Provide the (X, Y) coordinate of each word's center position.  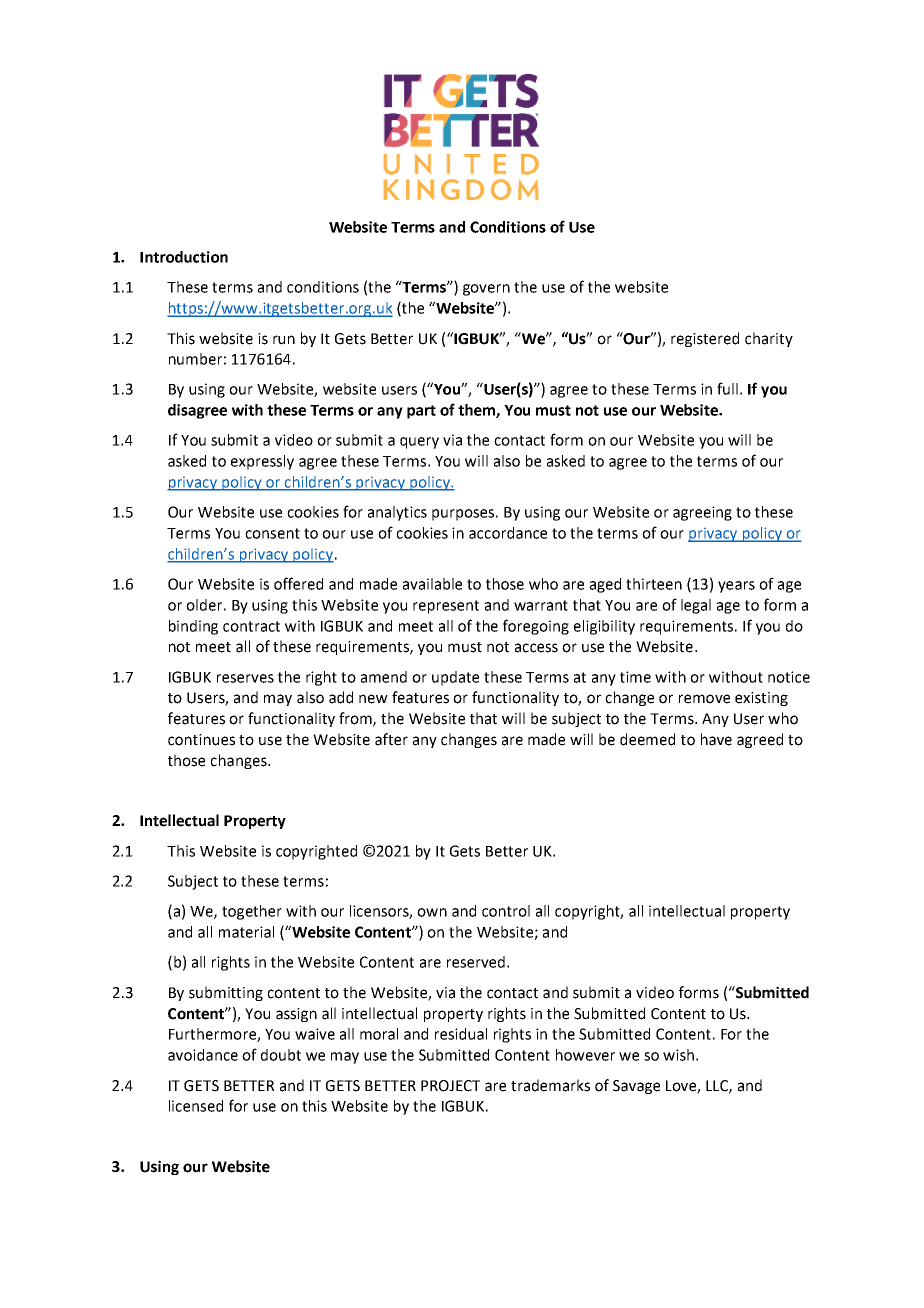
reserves (245, 678)
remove (704, 699)
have (716, 739)
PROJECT (450, 1086)
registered (705, 339)
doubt (281, 1055)
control (506, 911)
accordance (508, 533)
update (455, 678)
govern (486, 290)
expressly (262, 462)
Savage (636, 1087)
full (727, 388)
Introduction (184, 257)
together (252, 912)
